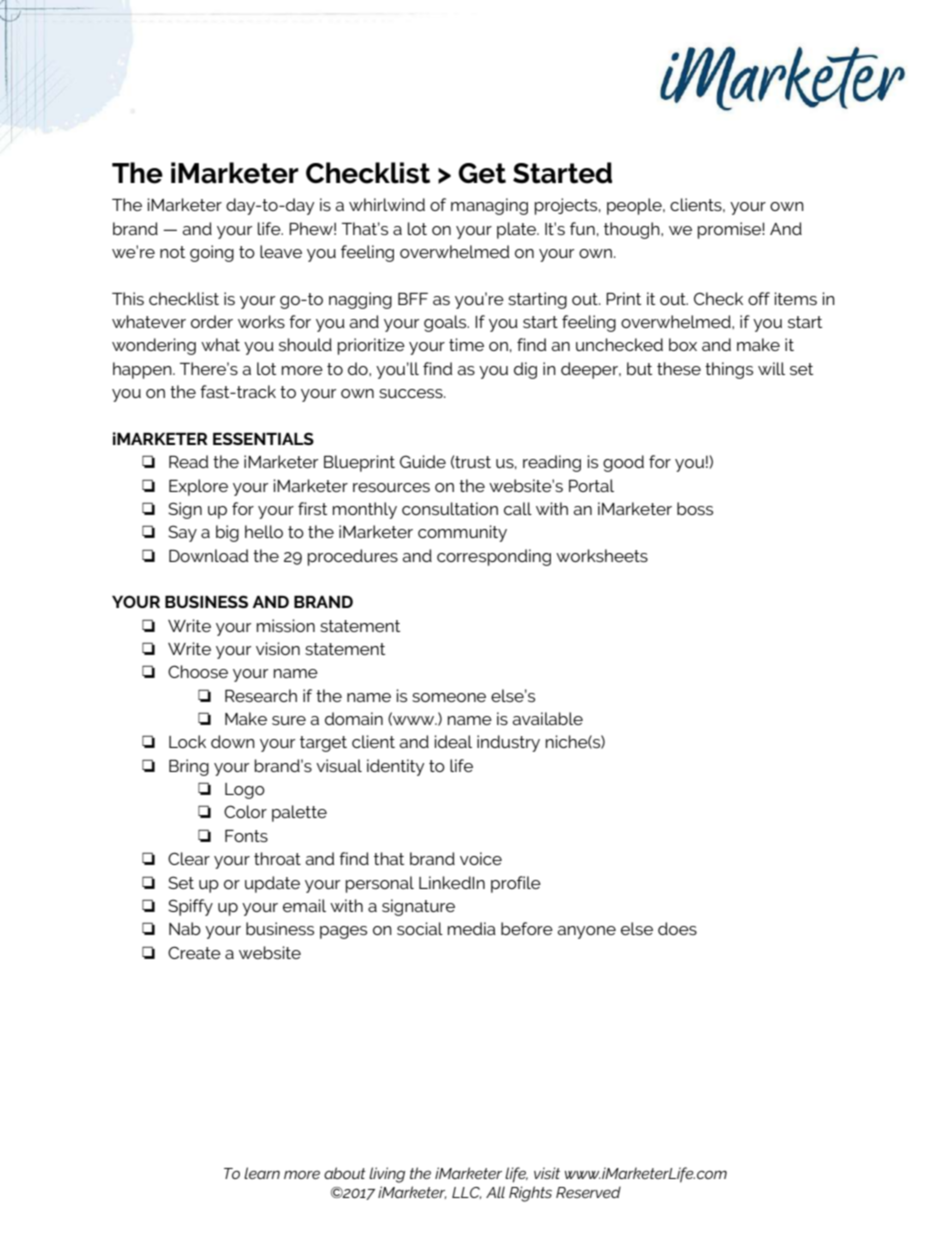 The height and width of the screenshot is (1233, 952). I want to click on someone, so click(449, 697).
